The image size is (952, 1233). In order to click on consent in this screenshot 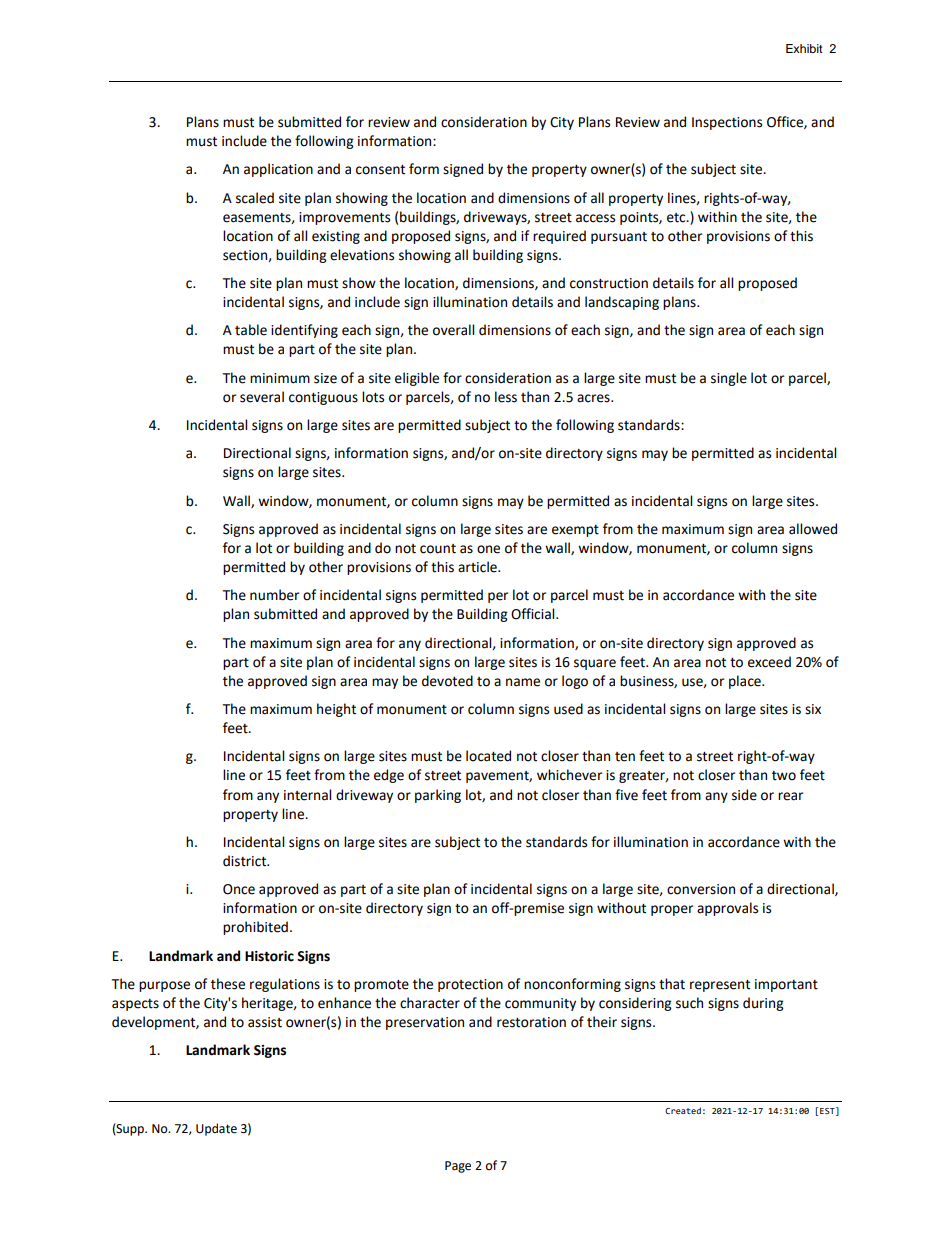, I will do `click(380, 170)`.
